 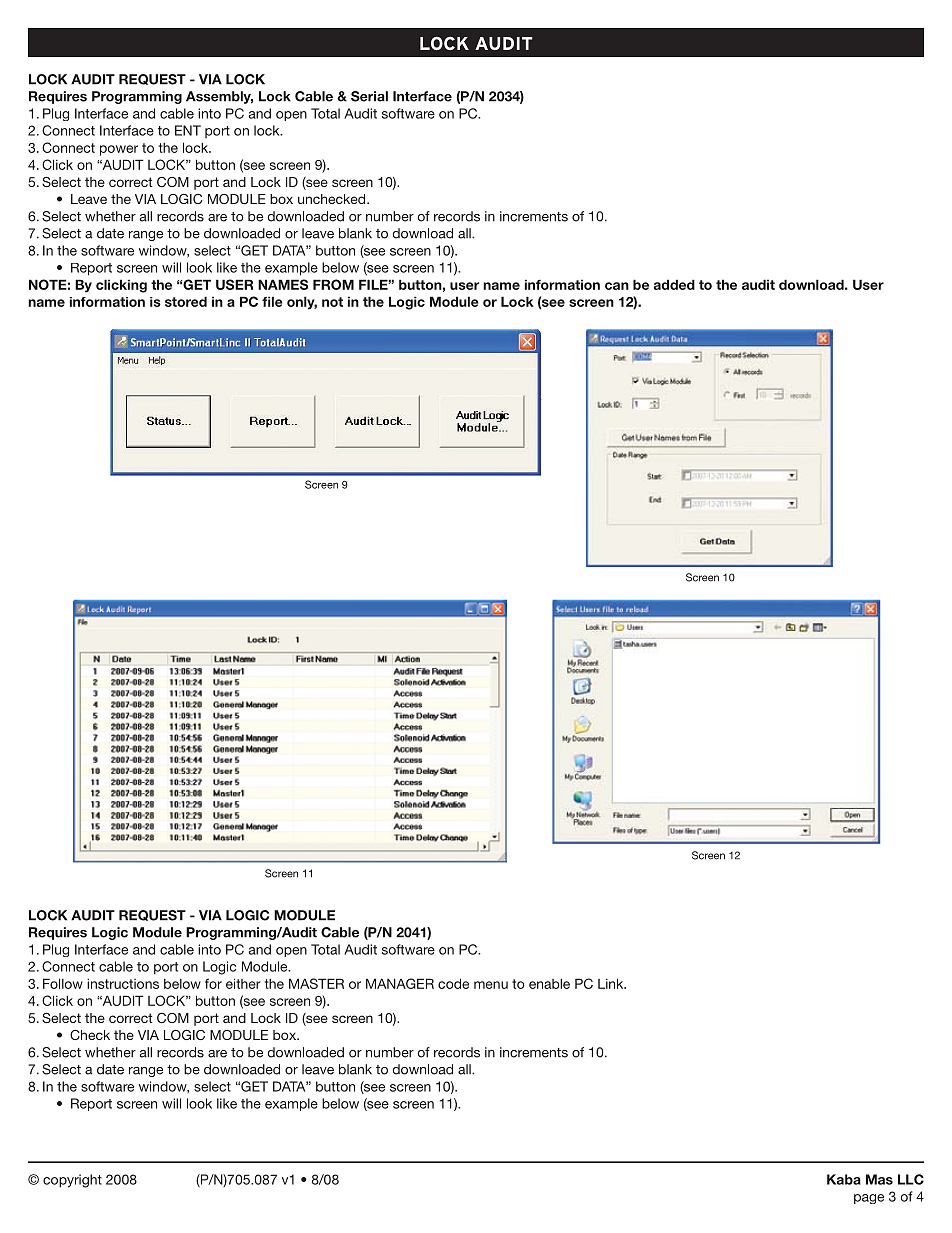 I want to click on menu, so click(x=491, y=985).
